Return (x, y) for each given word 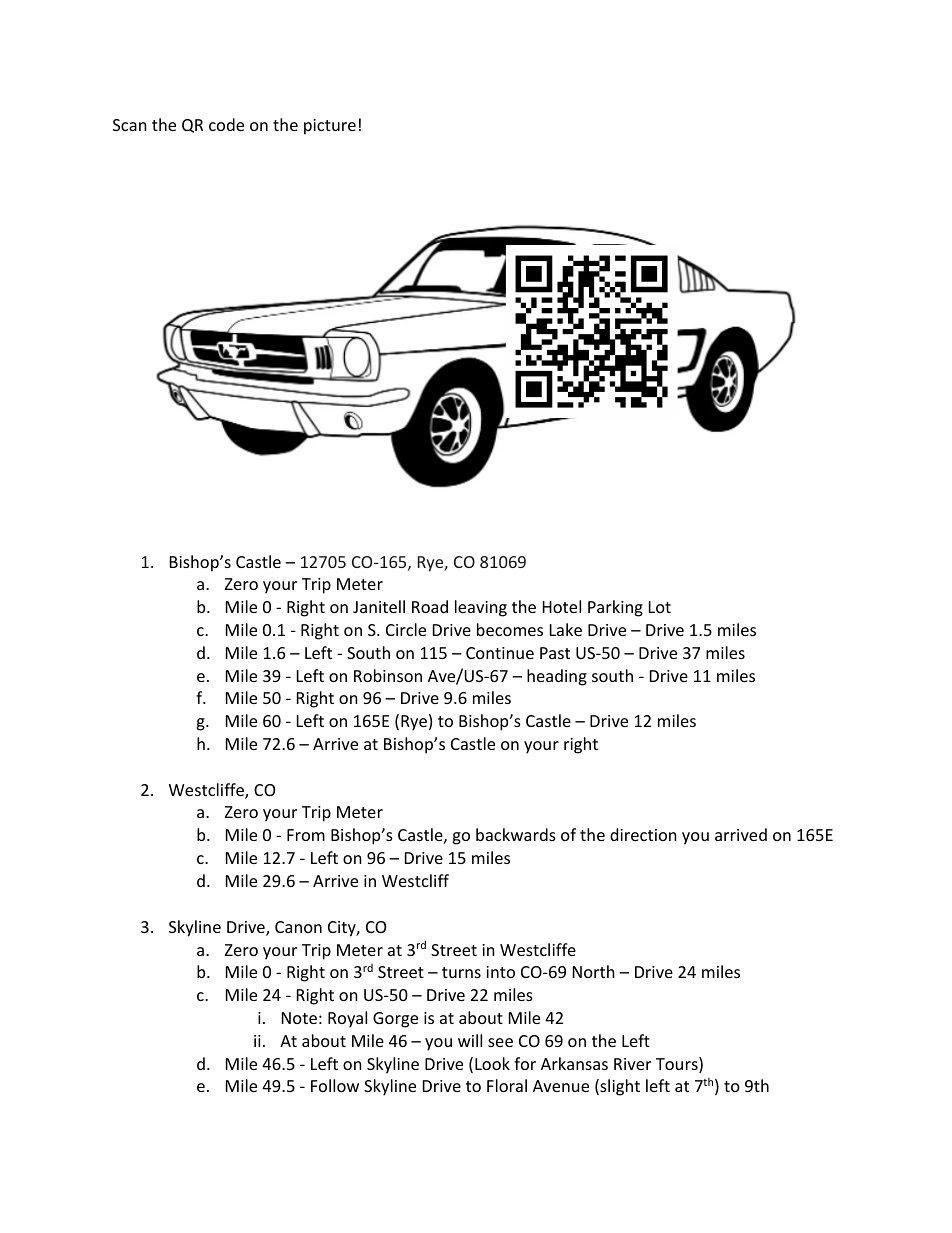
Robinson (388, 675)
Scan (130, 125)
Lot (660, 607)
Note (299, 1018)
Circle (406, 629)
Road (430, 606)
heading (557, 677)
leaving (481, 608)
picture (330, 127)
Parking (615, 608)
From (306, 835)
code (226, 124)
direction (643, 834)
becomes (510, 629)
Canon (298, 927)
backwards (516, 834)
